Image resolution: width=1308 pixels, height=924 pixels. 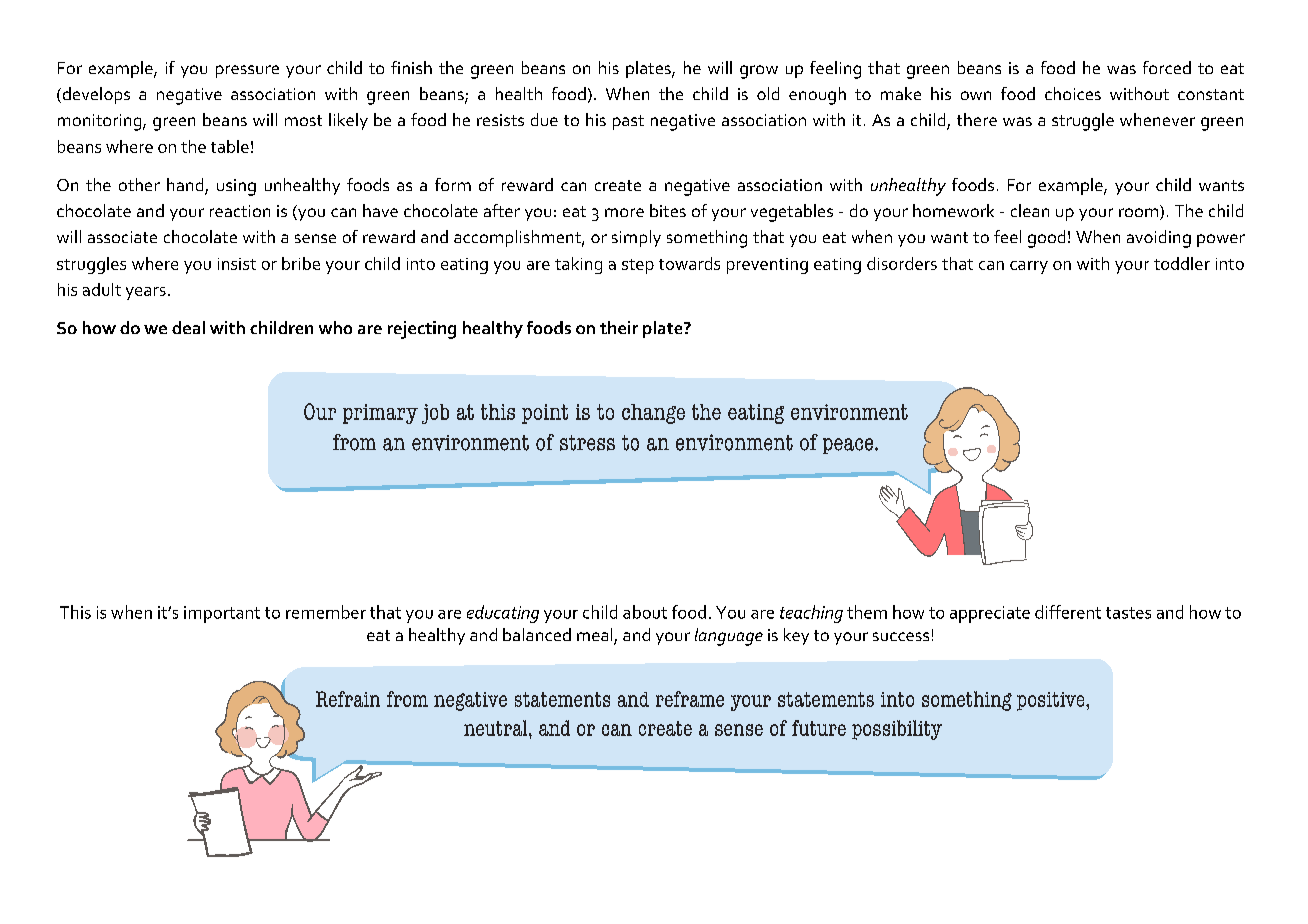 What do you see at coordinates (653, 414) in the image?
I see `change` at bounding box center [653, 414].
